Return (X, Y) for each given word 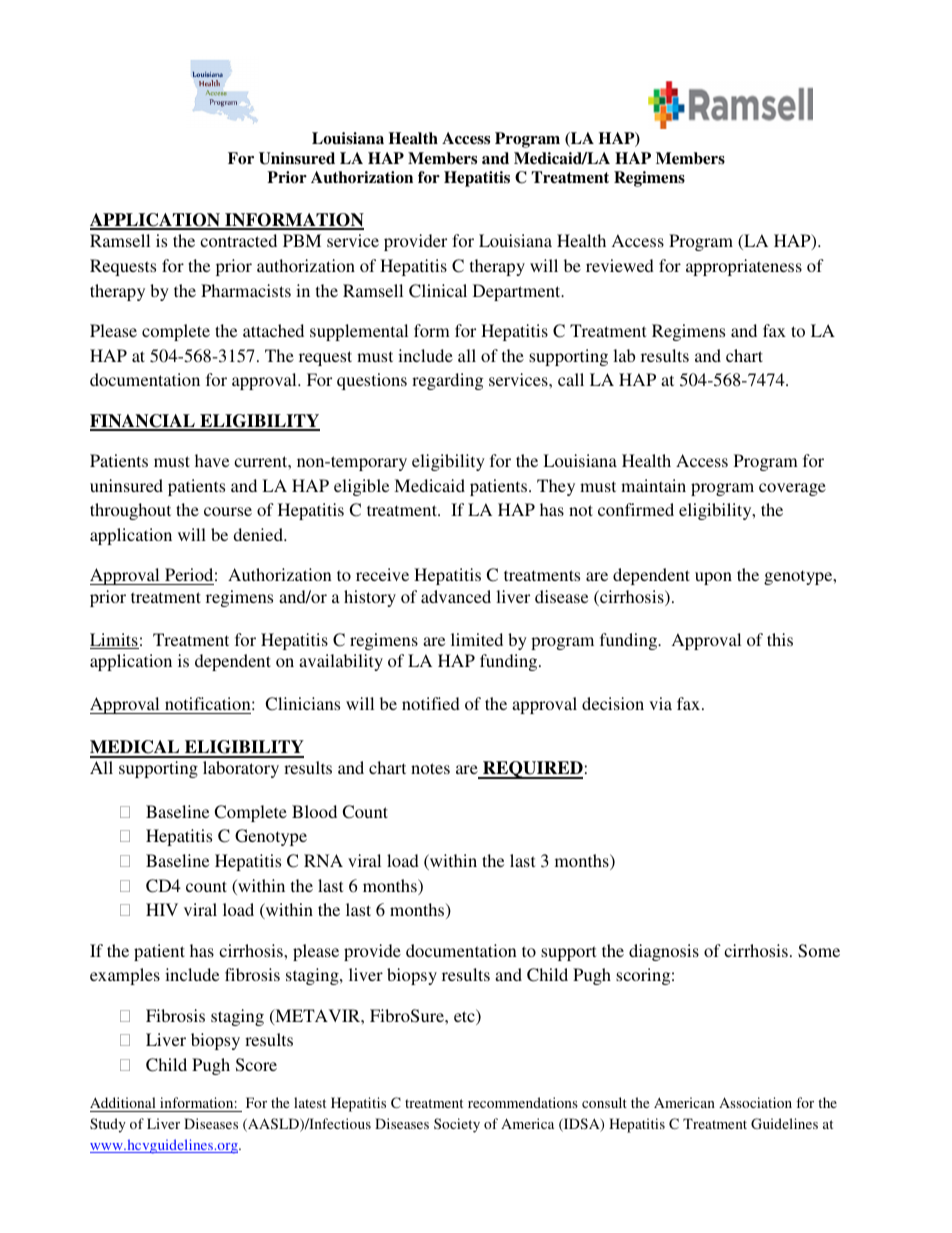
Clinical (438, 291)
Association (755, 1102)
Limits (114, 641)
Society (457, 1125)
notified (431, 703)
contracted (238, 240)
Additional (124, 1104)
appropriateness (744, 267)
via (660, 703)
